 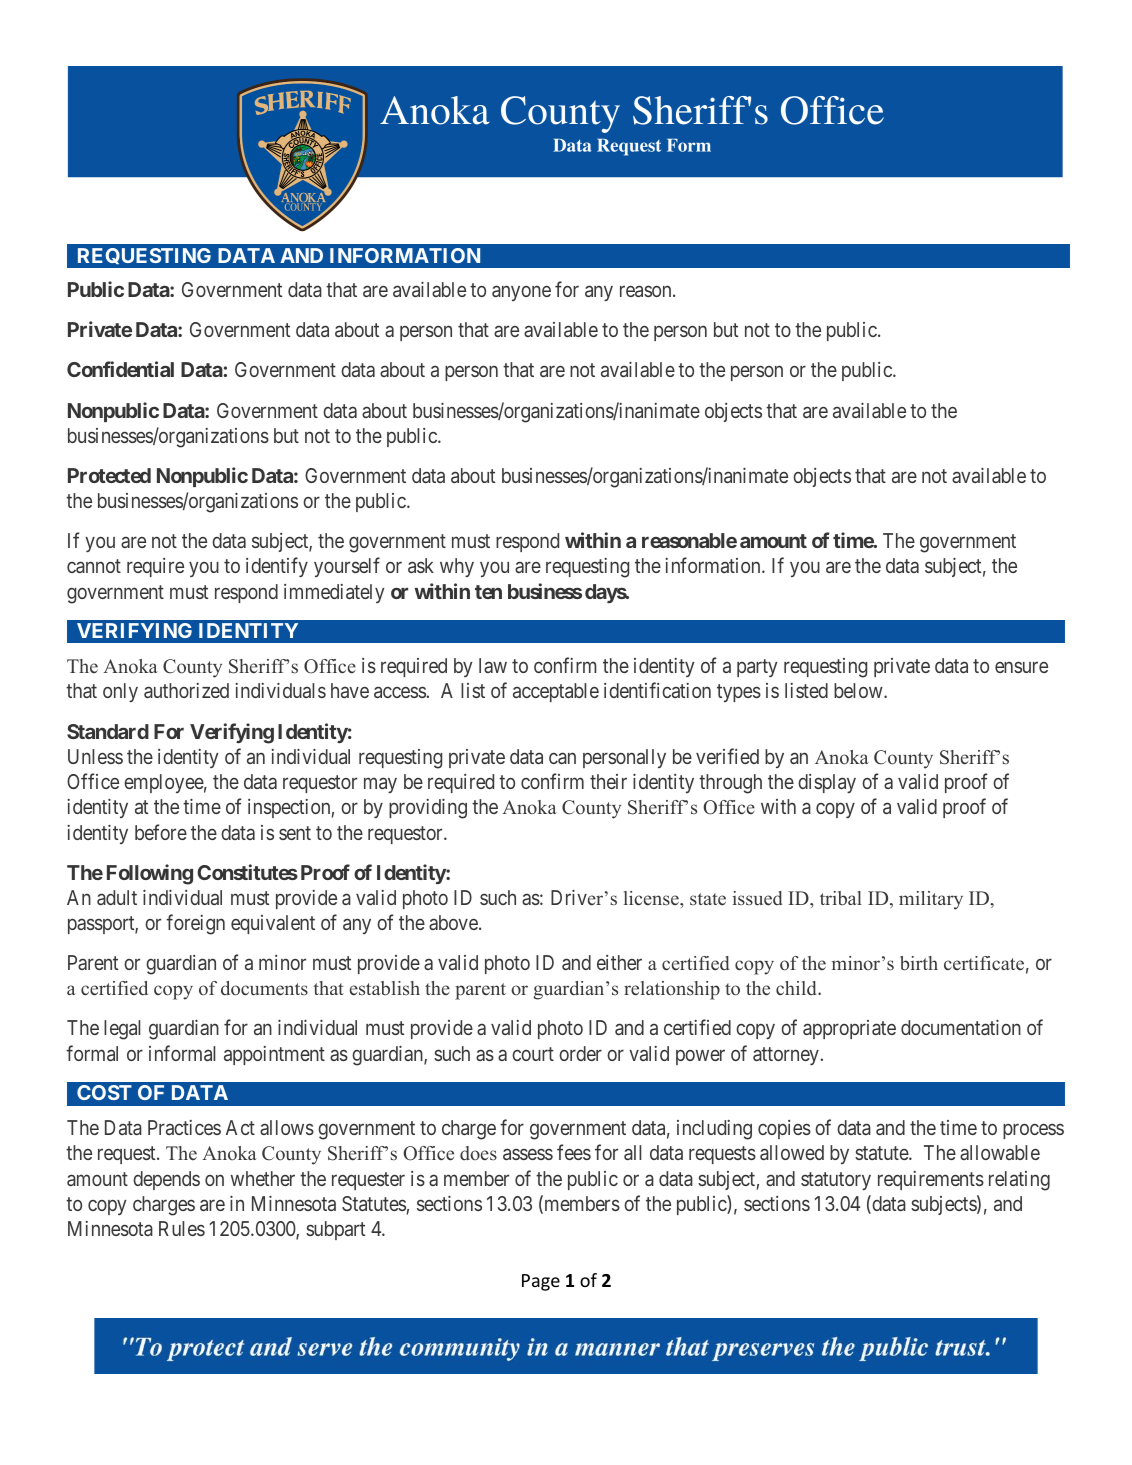 I want to click on Page, so click(x=541, y=1282).
